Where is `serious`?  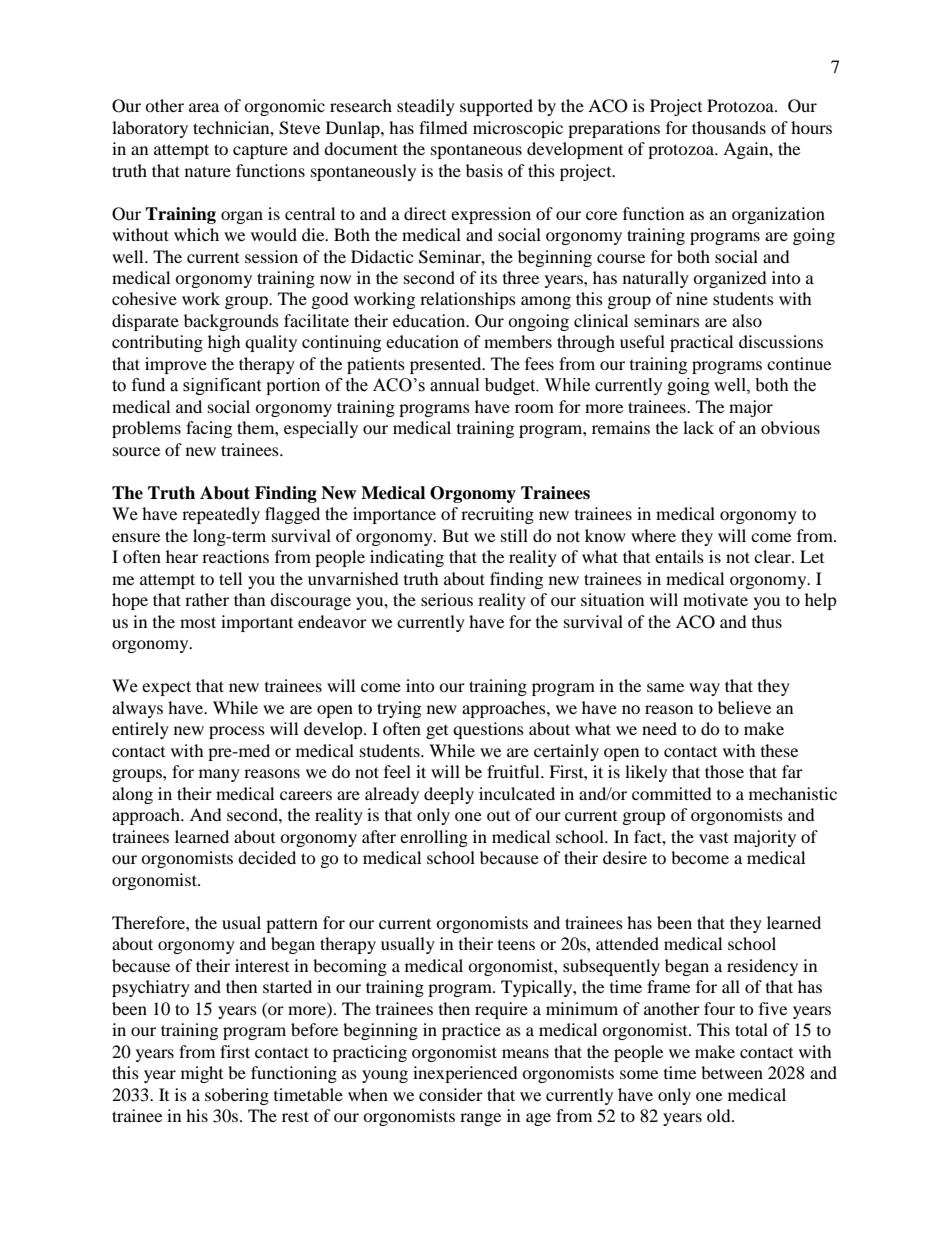
serious is located at coordinates (447, 599).
